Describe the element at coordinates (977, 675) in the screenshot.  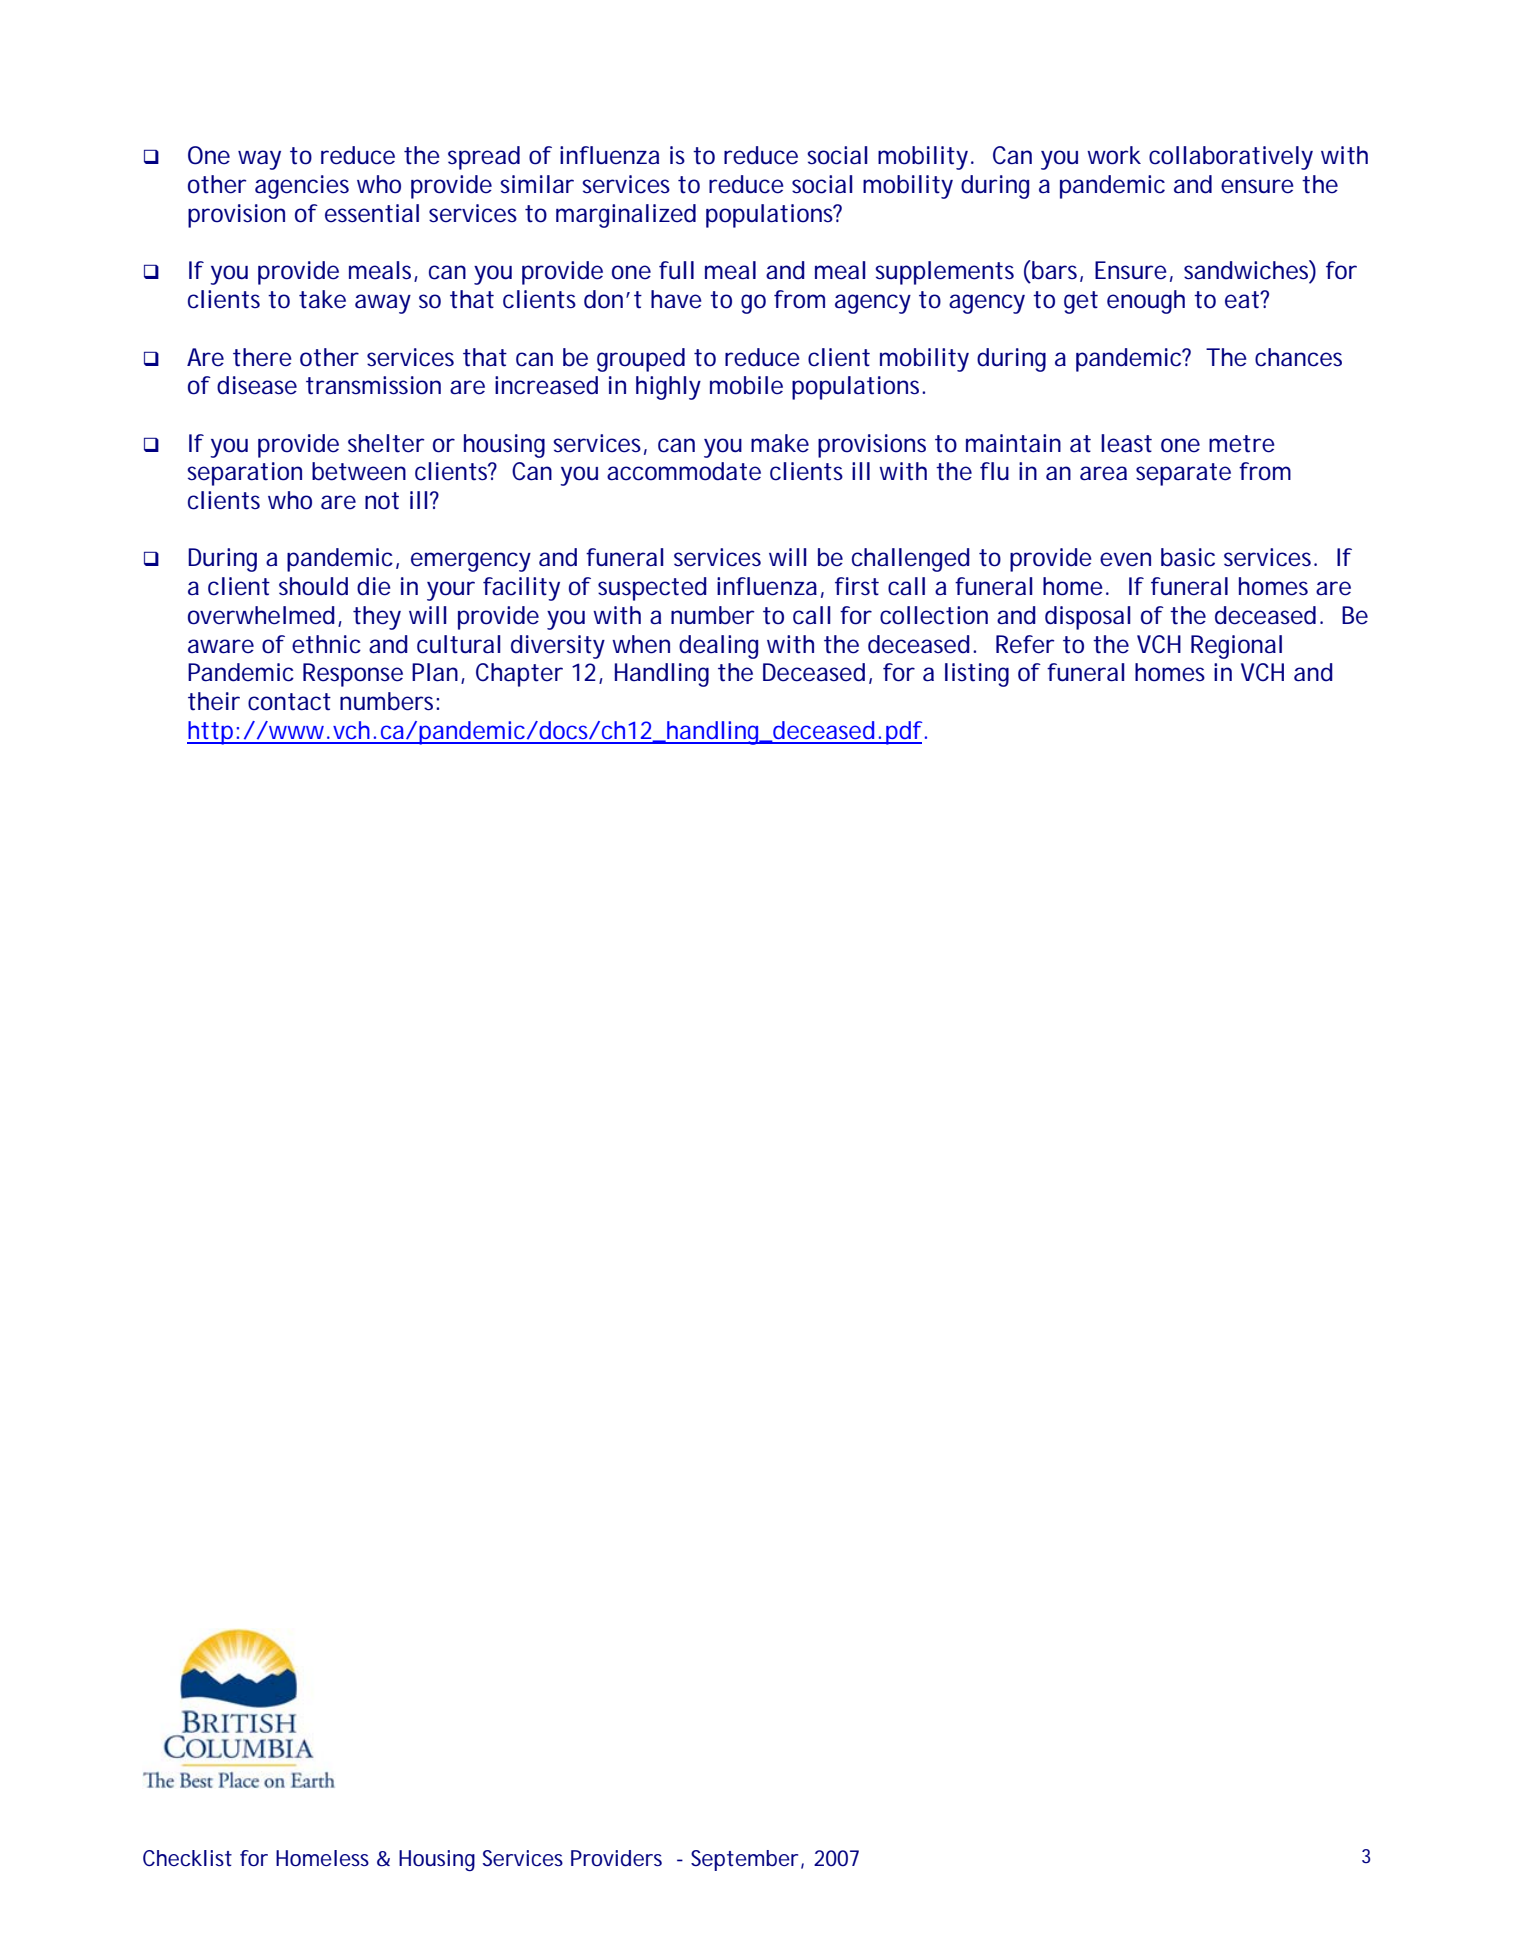
I see `listing` at that location.
